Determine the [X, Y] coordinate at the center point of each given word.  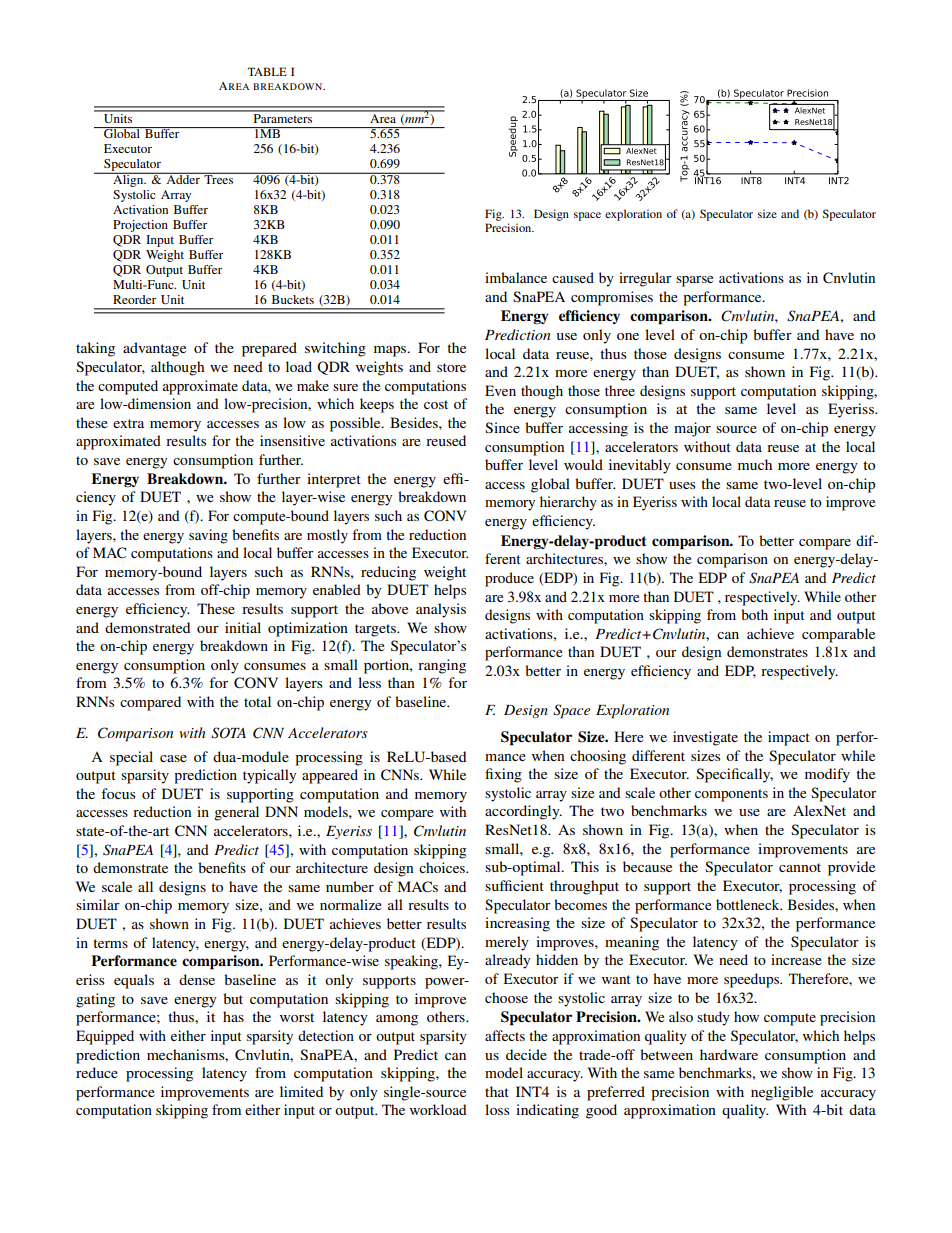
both [754, 614]
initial [243, 627]
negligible [782, 1093]
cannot [800, 867]
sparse [694, 281]
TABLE [267, 71]
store [451, 367]
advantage [154, 349]
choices [443, 867]
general [236, 813]
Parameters [283, 117]
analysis [441, 610]
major [692, 429]
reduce [97, 1072]
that [497, 1091]
